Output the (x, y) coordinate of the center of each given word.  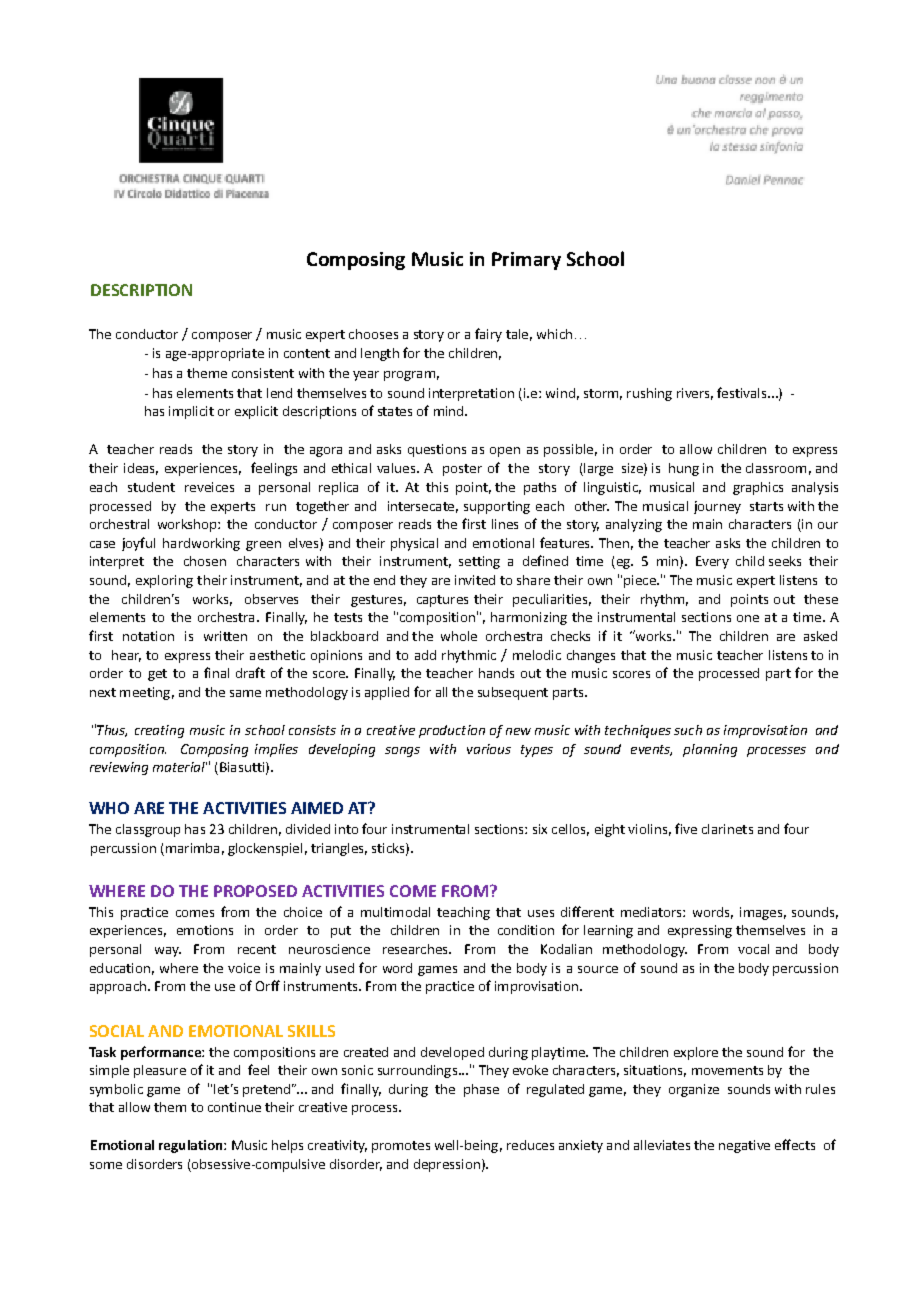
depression (447, 1165)
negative (744, 1146)
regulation (192, 1146)
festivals (743, 392)
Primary (526, 261)
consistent (263, 373)
